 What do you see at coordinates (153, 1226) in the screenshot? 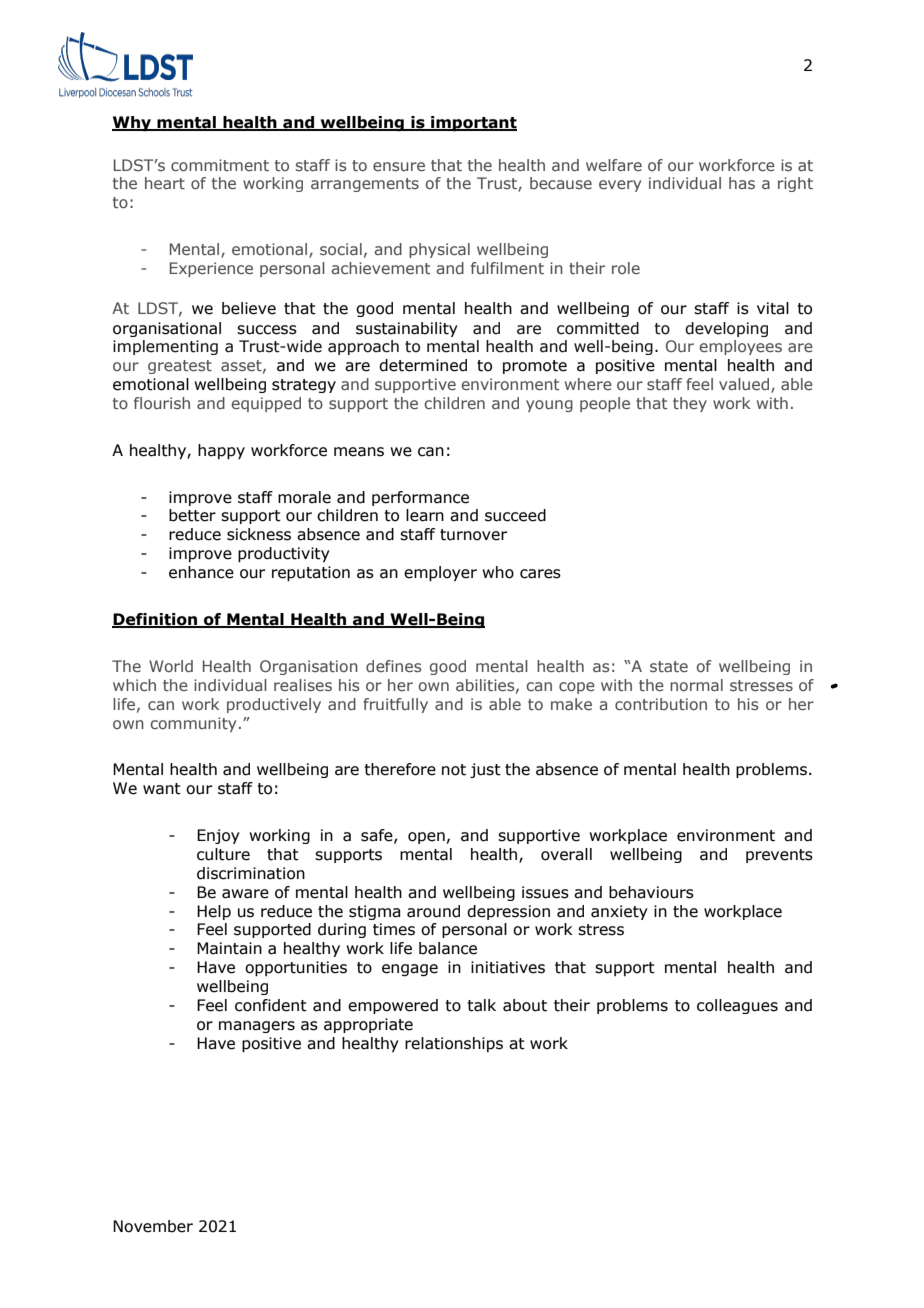
I see `November` at bounding box center [153, 1226].
